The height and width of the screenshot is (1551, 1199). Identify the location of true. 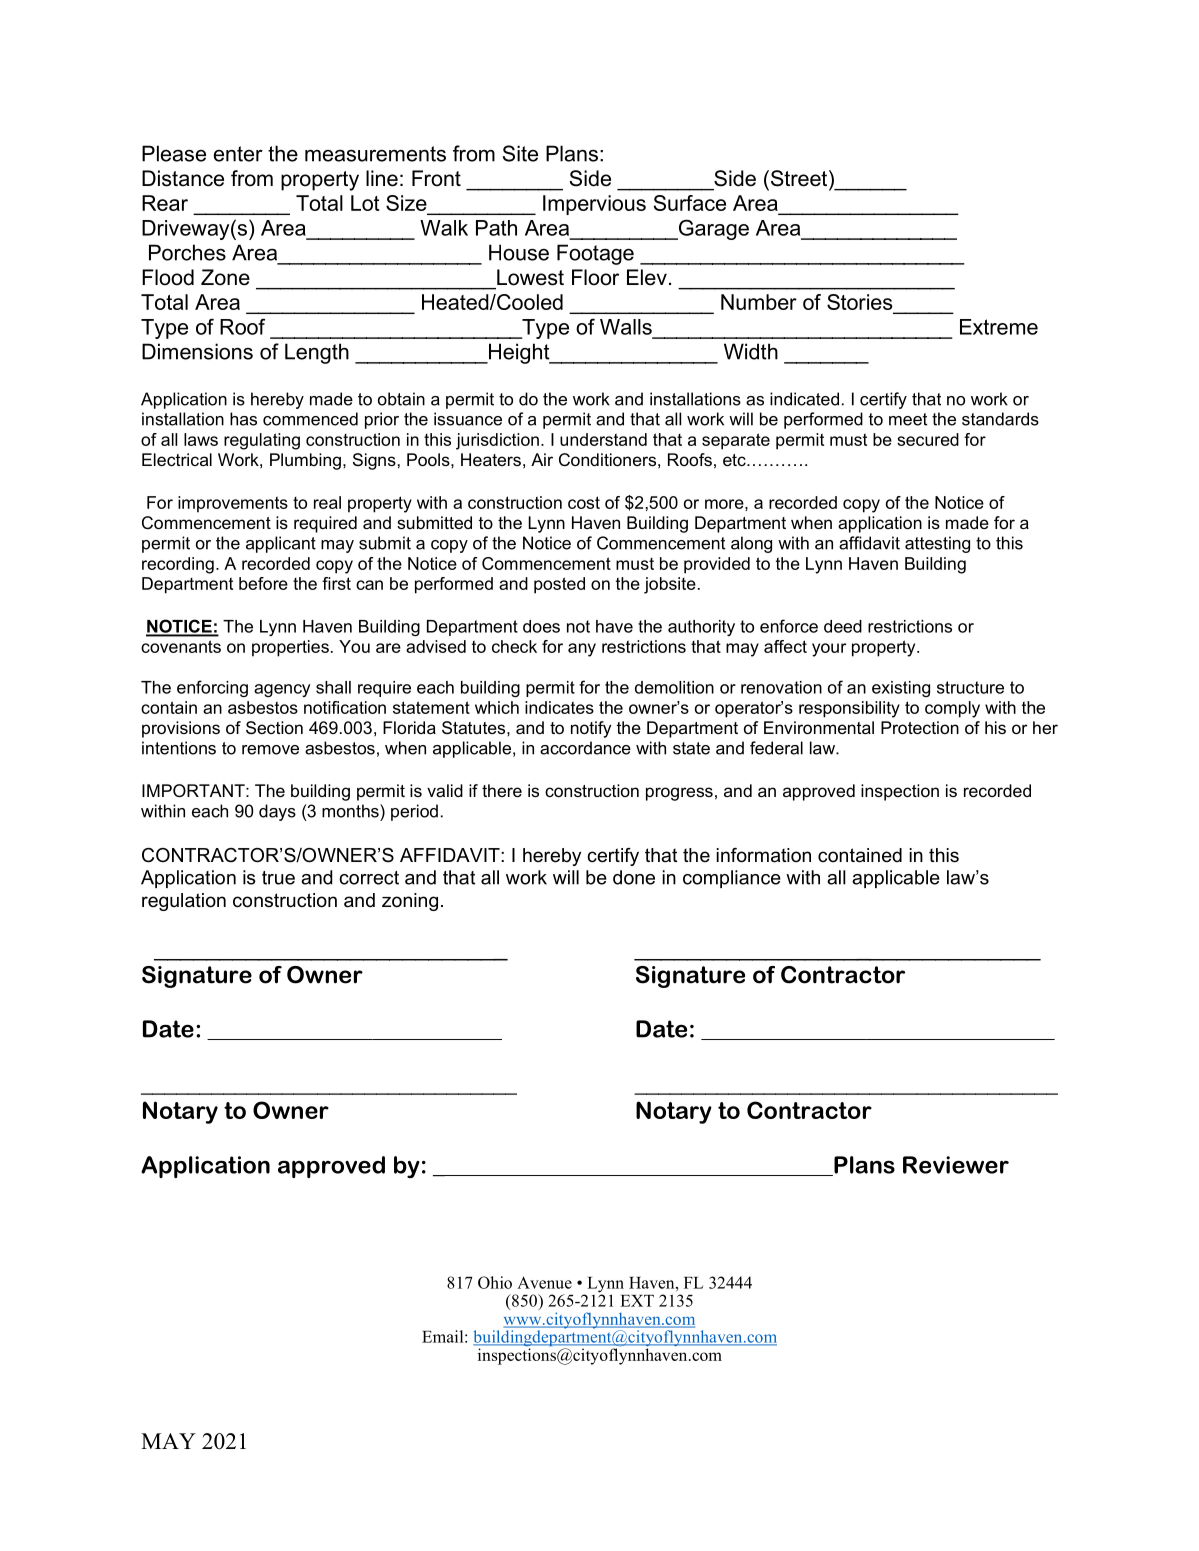
(278, 878).
